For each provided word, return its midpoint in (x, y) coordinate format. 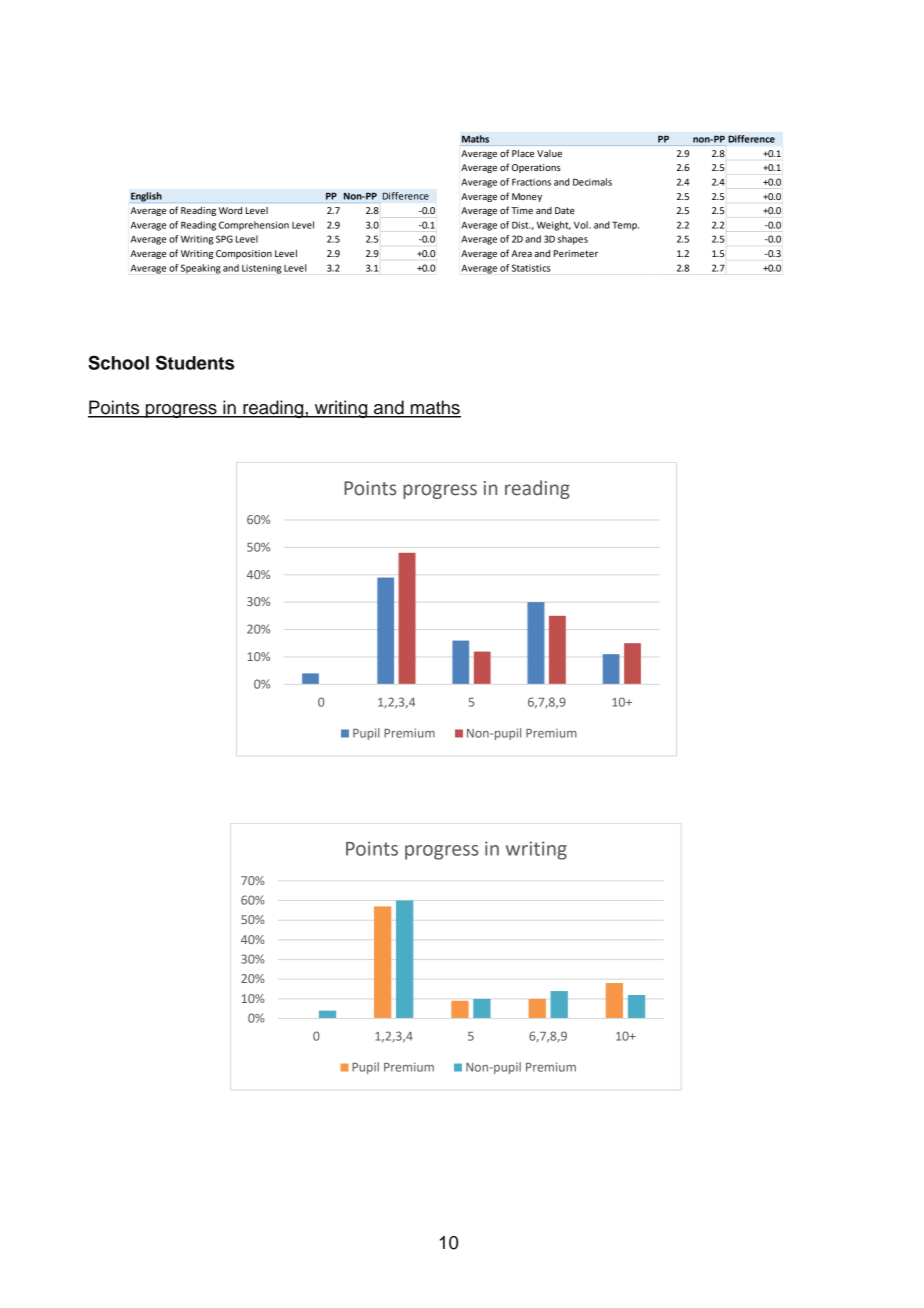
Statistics (531, 268)
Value (549, 153)
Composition (244, 254)
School (118, 362)
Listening (261, 269)
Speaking (201, 269)
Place (523, 153)
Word (230, 210)
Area (521, 253)
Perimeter (576, 253)
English (146, 197)
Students (195, 362)
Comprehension (254, 226)
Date (565, 210)
